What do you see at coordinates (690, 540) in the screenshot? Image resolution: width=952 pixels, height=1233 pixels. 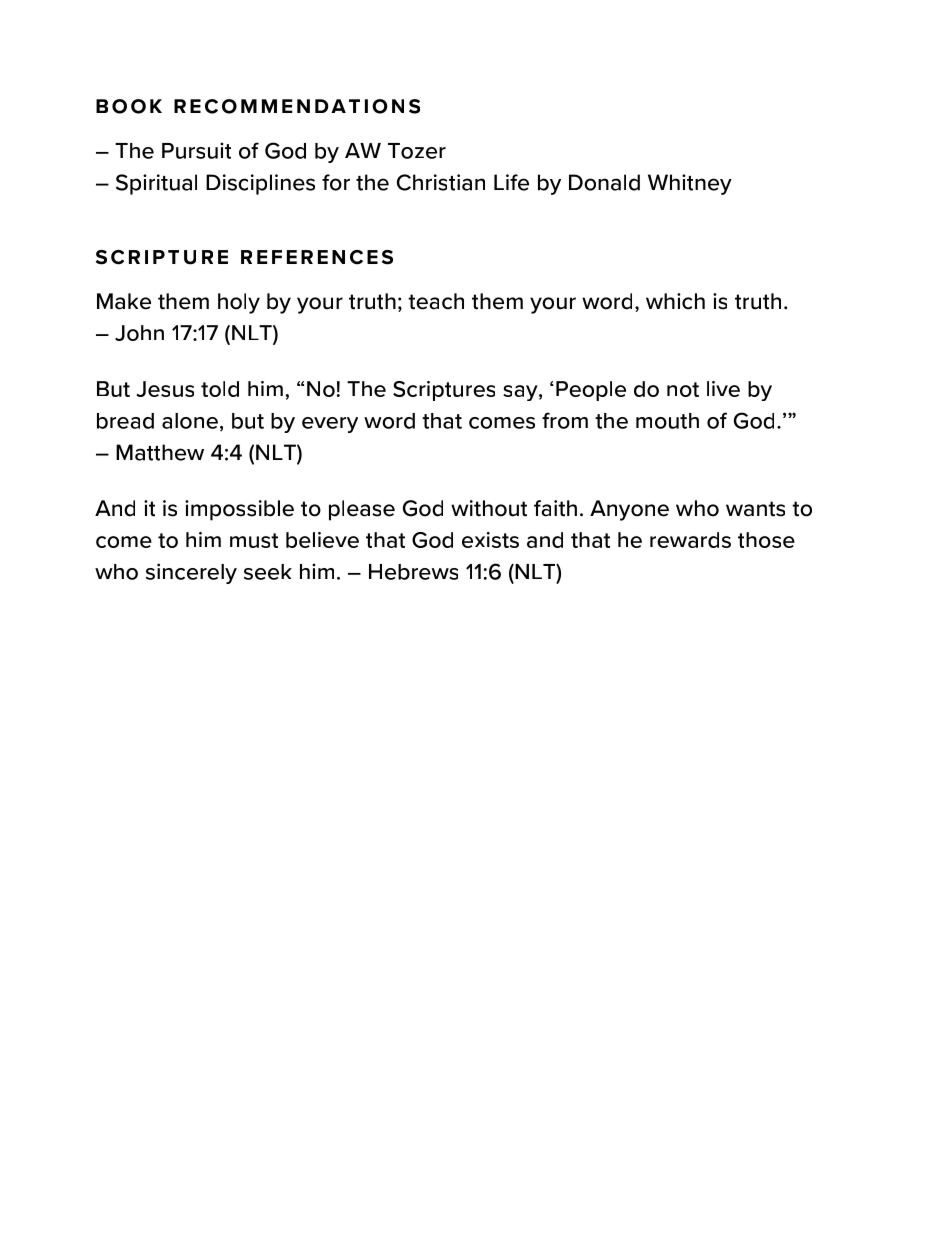 I see `rewards` at bounding box center [690, 540].
